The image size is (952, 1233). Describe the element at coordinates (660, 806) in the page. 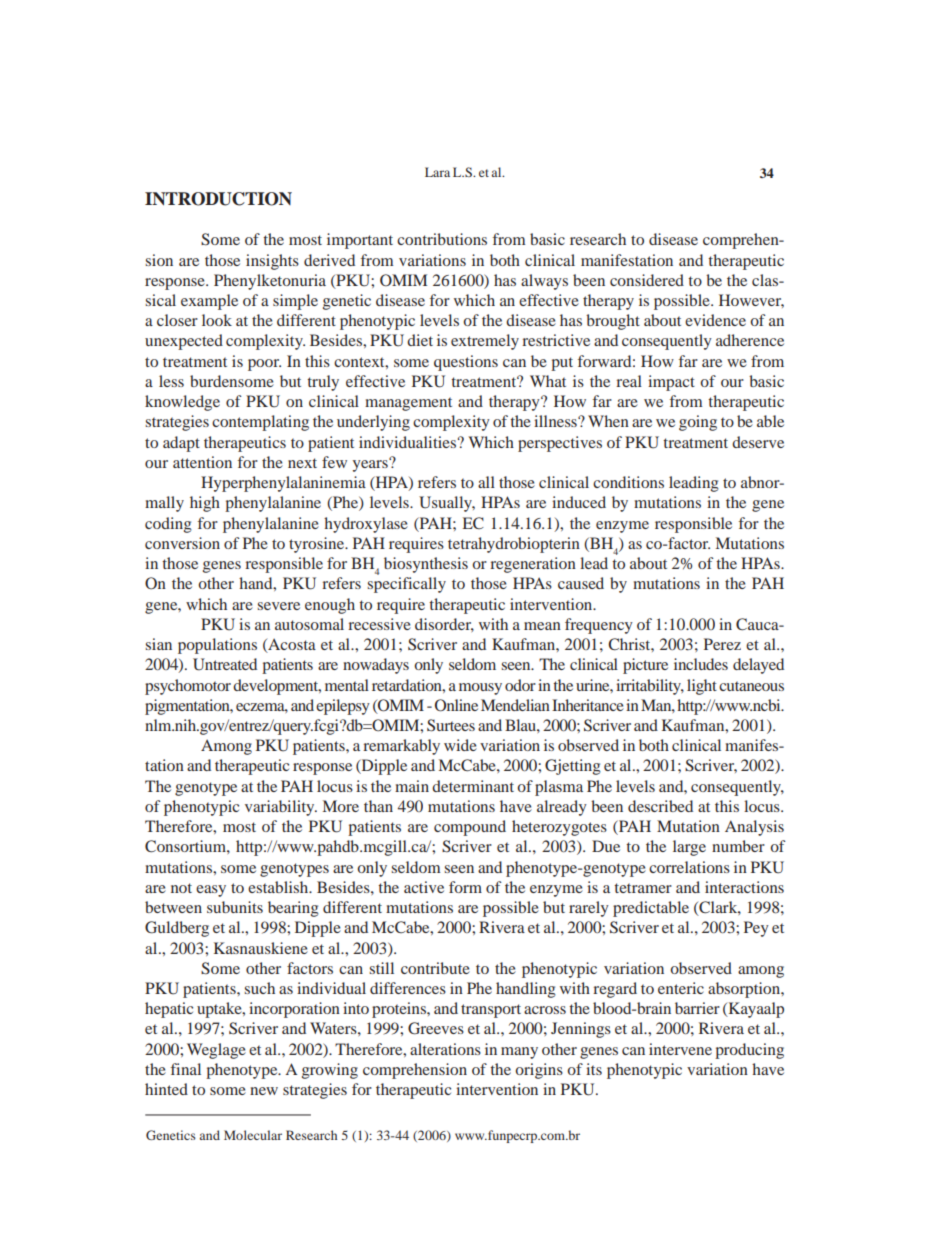

I see `described` at that location.
